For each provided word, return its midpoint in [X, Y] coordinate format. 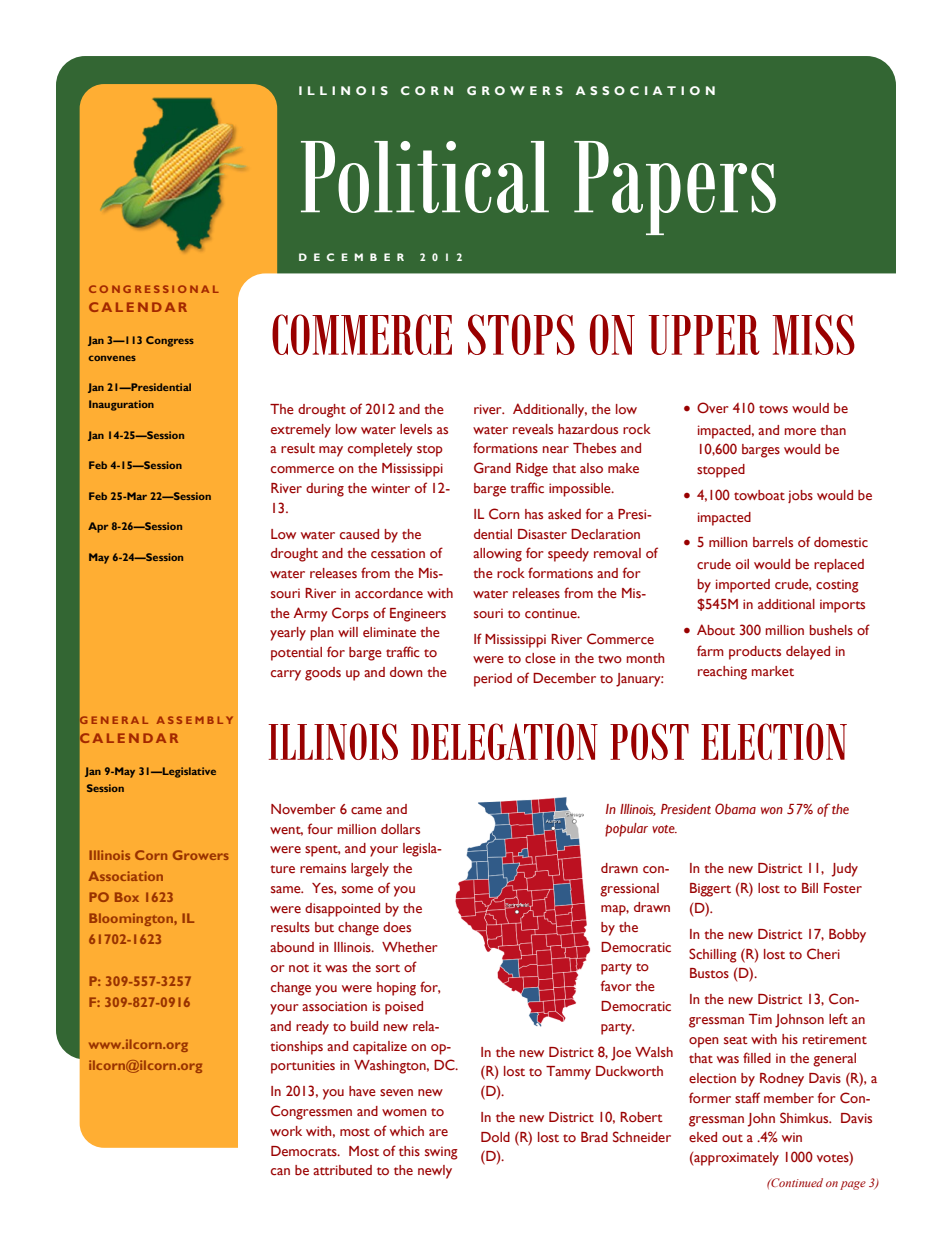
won [772, 810]
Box [127, 897]
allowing [497, 555]
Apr [98, 527]
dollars [400, 829]
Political [425, 177]
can [280, 1171]
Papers [675, 188]
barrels [773, 542]
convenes [112, 358]
